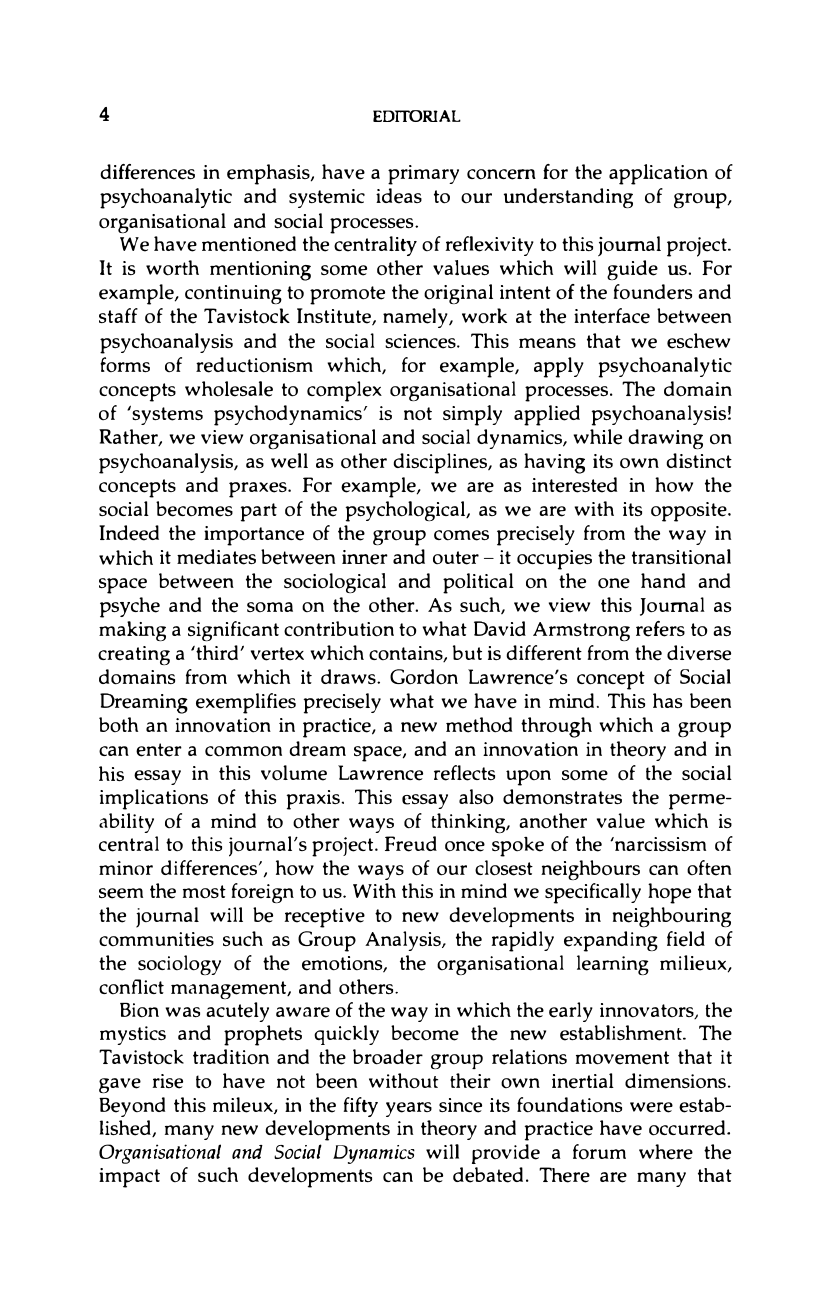  What do you see at coordinates (154, 799) in the screenshot?
I see `implications` at bounding box center [154, 799].
